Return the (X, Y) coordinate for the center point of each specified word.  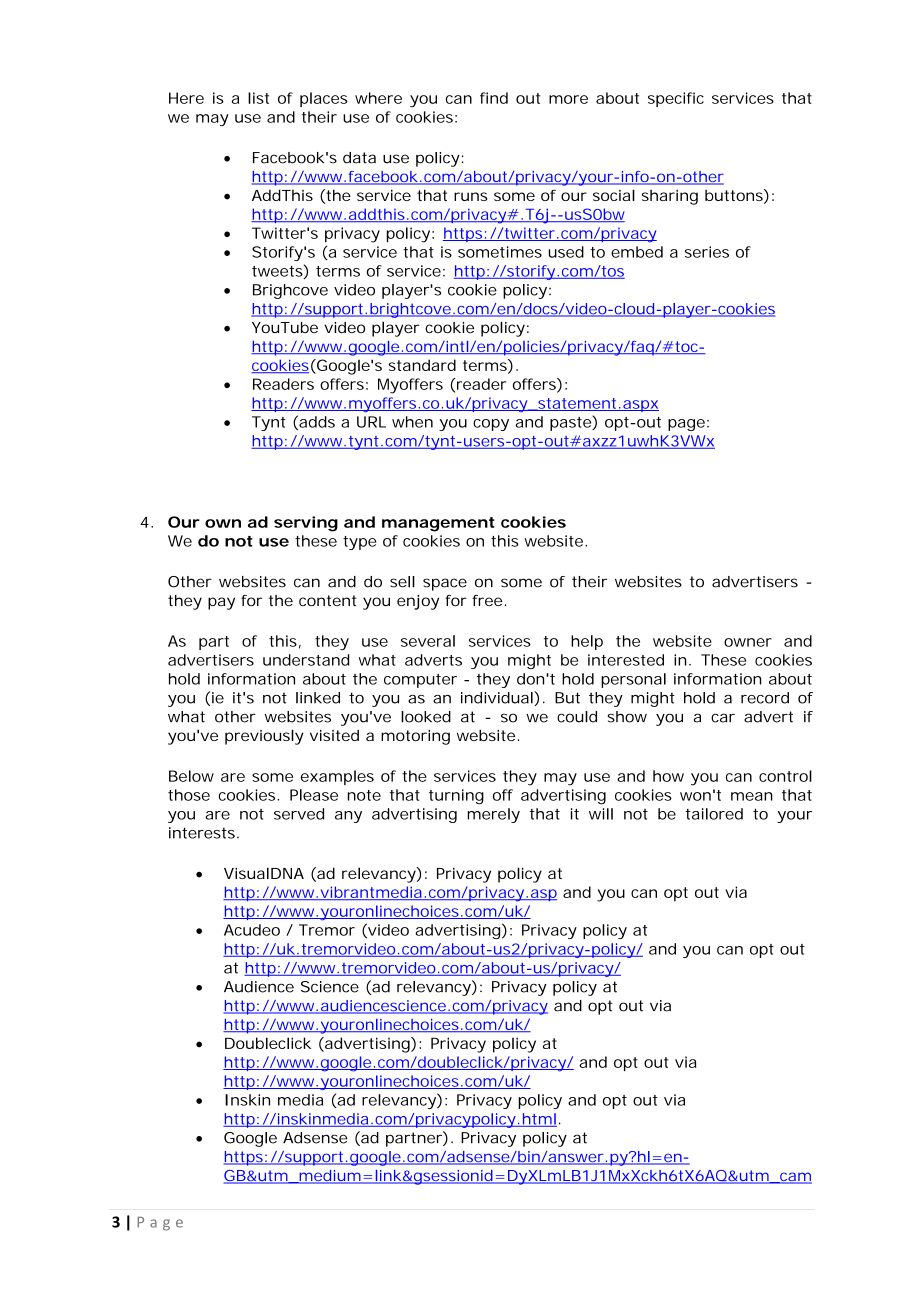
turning (456, 796)
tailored (714, 814)
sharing (670, 197)
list (258, 98)
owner (748, 642)
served (299, 814)
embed (637, 252)
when (412, 422)
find (494, 98)
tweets (280, 271)
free (489, 600)
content (328, 600)
